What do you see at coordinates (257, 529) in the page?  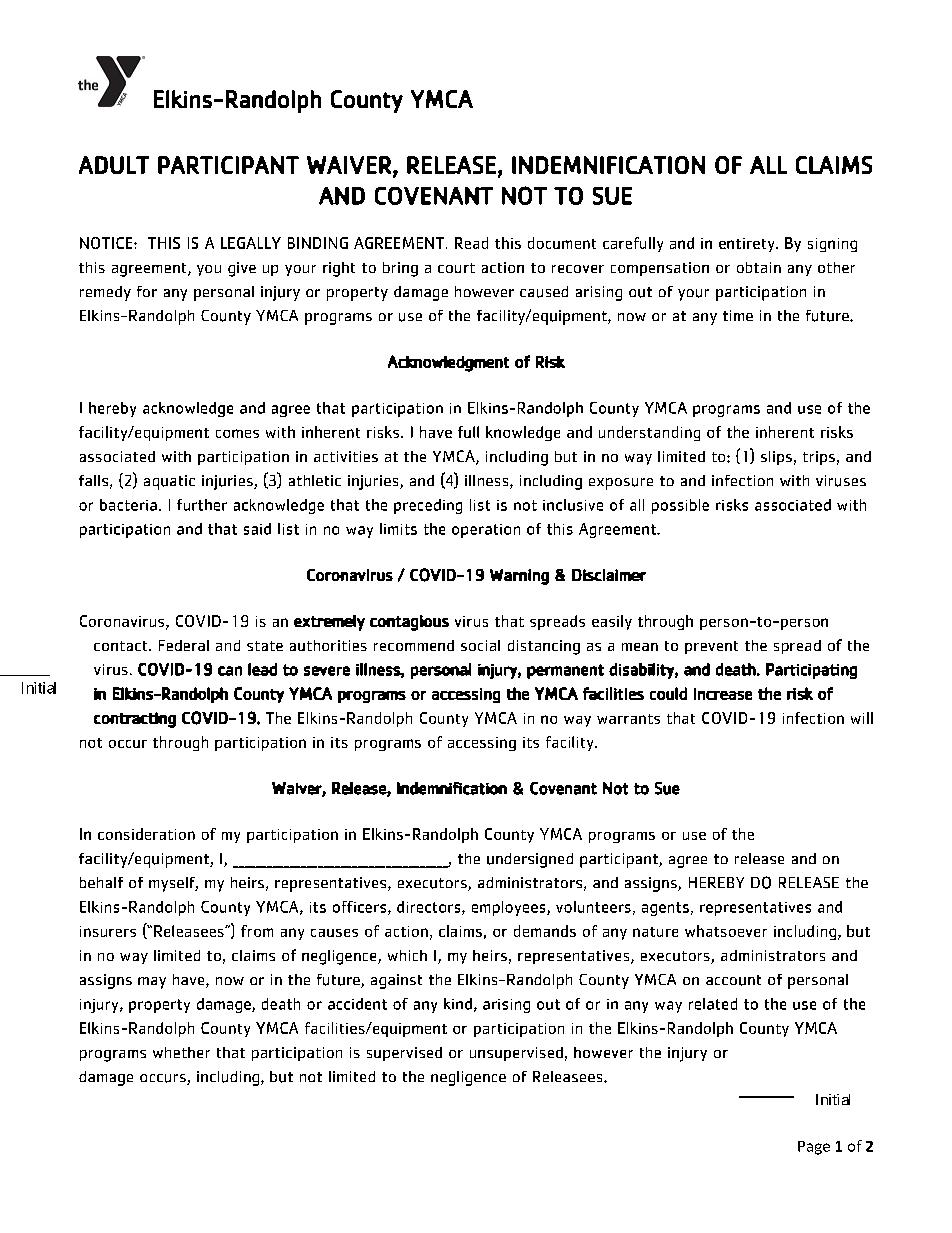 I see `said` at bounding box center [257, 529].
